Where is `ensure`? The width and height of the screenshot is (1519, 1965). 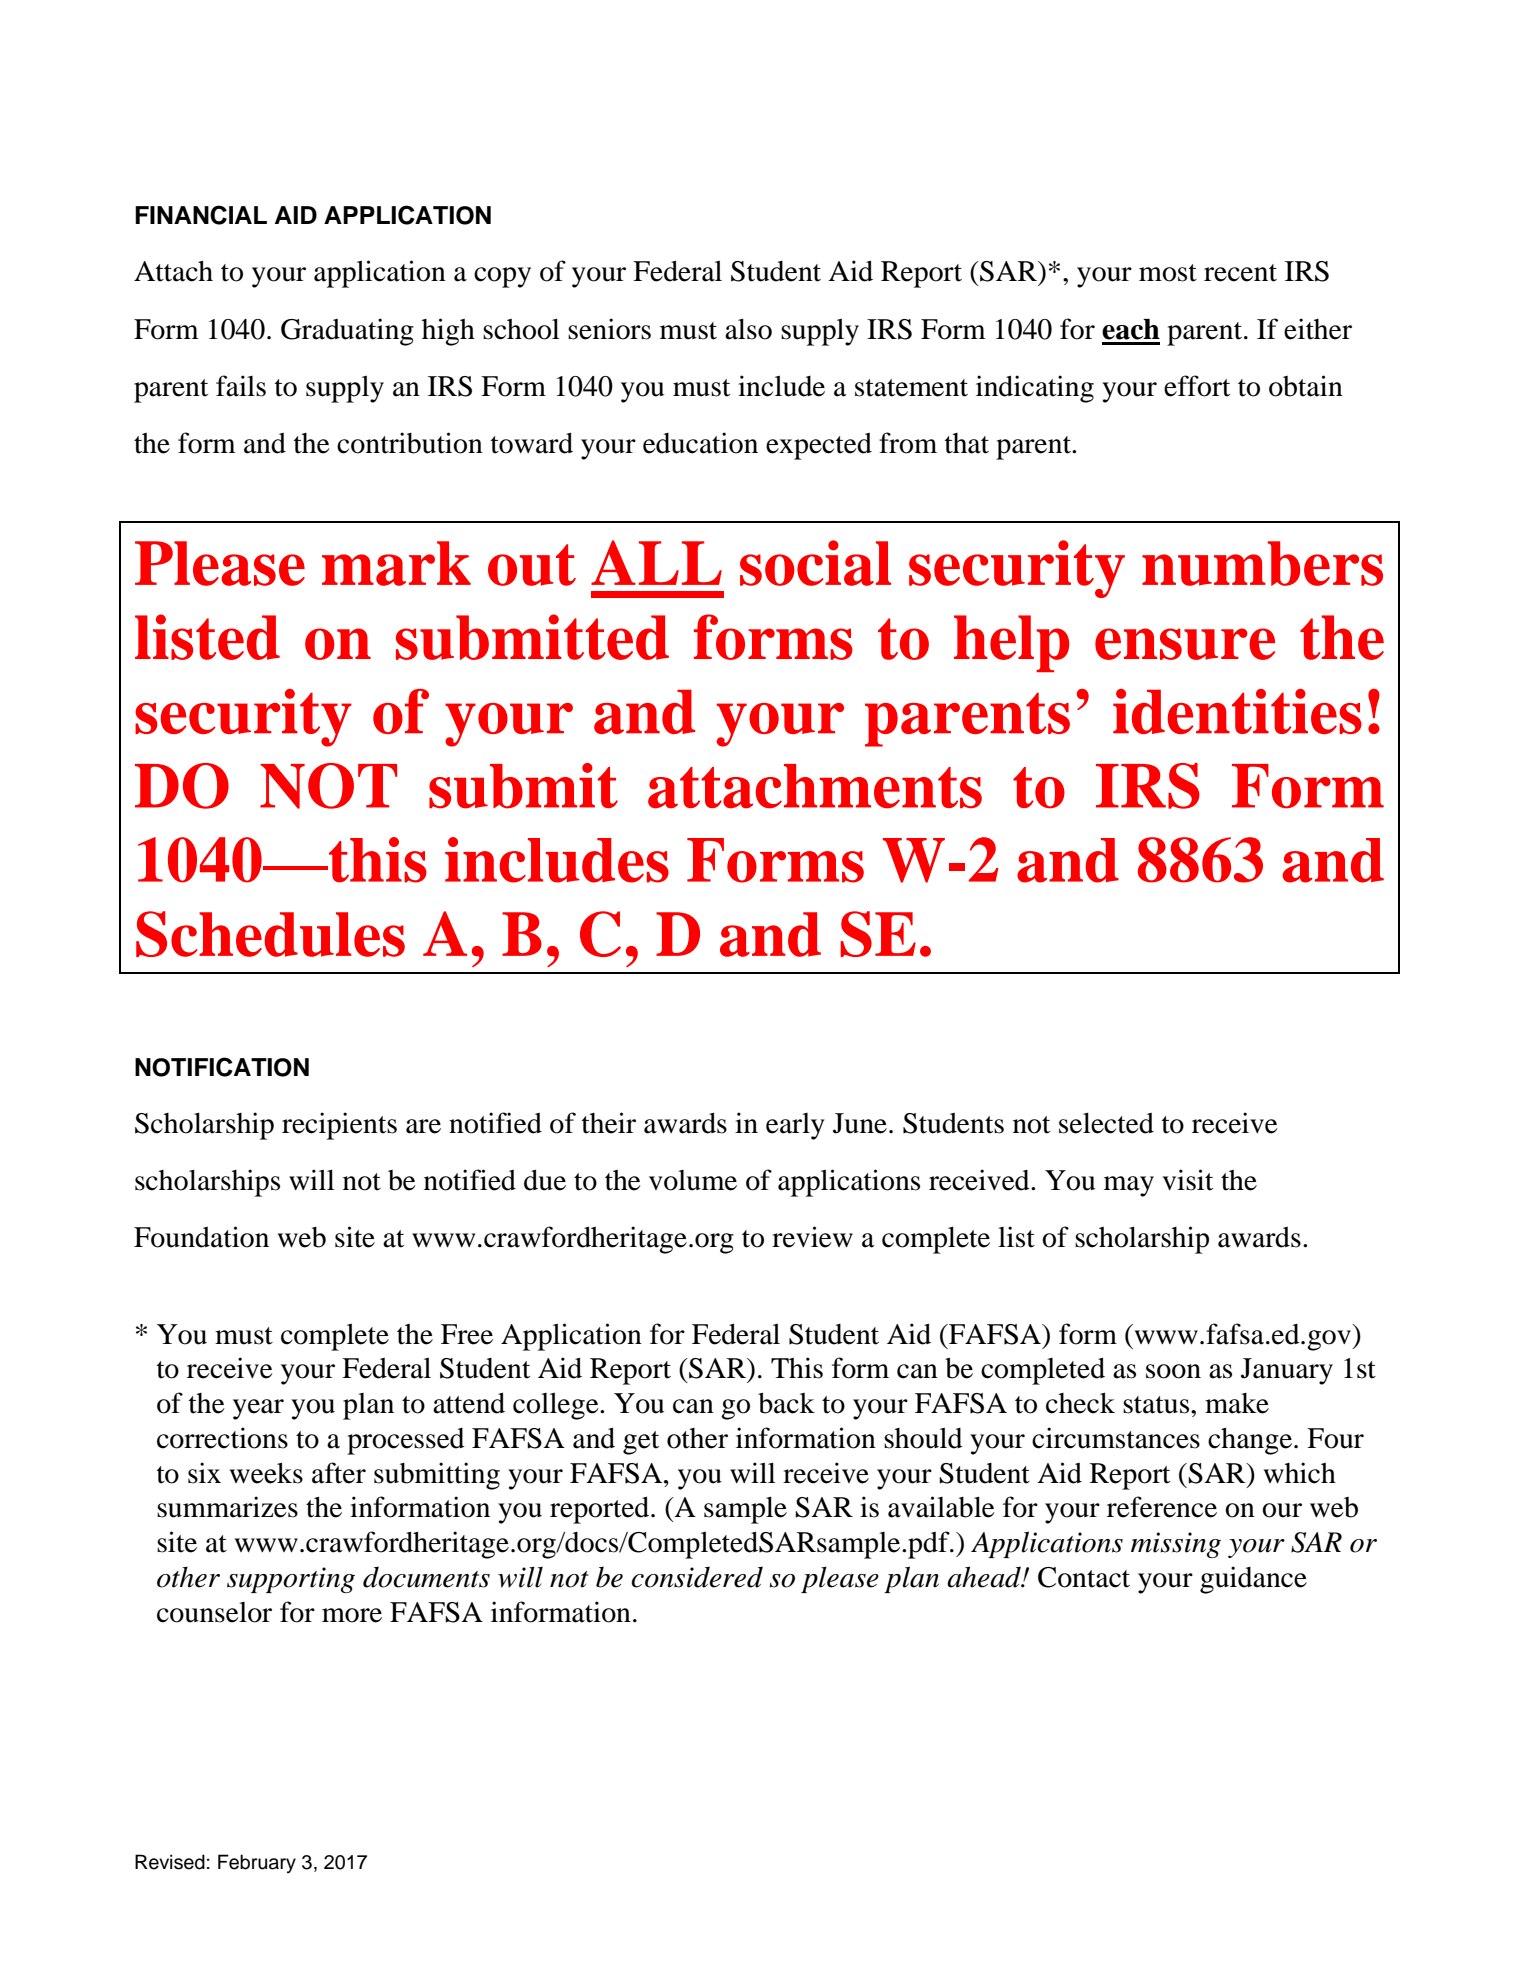
ensure is located at coordinates (1185, 644).
